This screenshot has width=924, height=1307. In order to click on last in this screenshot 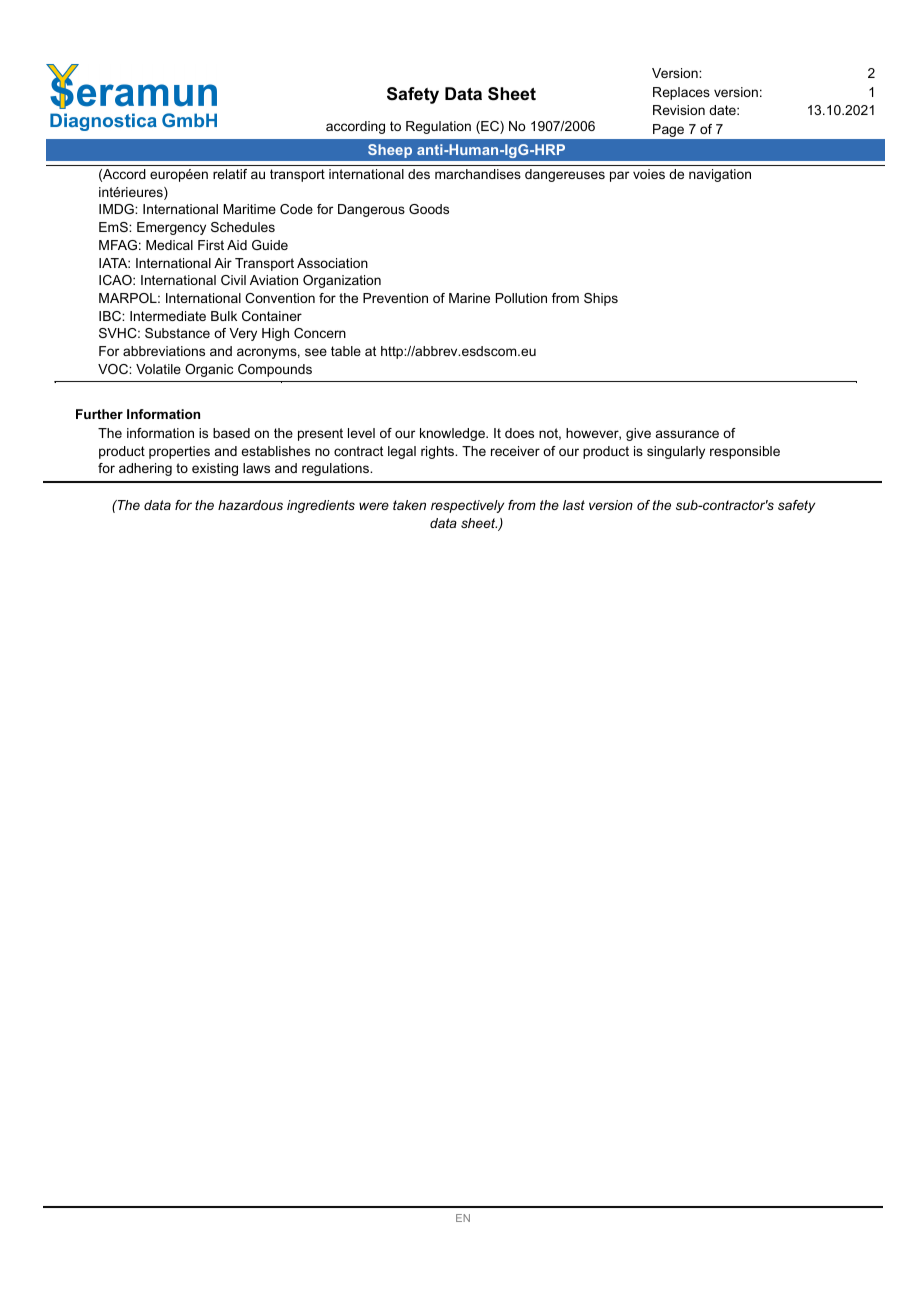, I will do `click(574, 505)`.
